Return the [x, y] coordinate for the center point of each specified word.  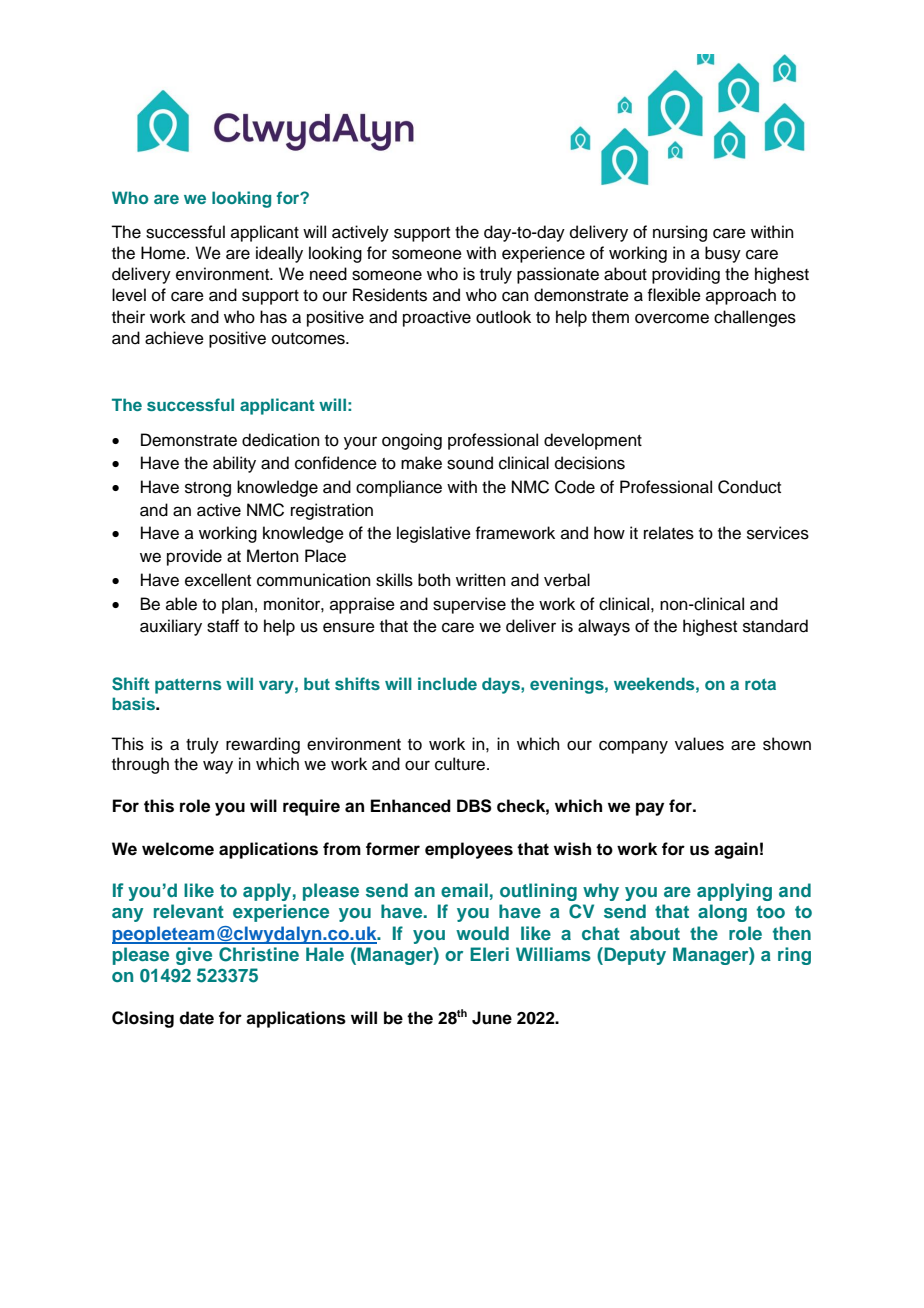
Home [164, 253]
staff [223, 626]
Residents [390, 295]
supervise [469, 605]
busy [723, 254]
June [492, 1018]
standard [775, 626]
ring [794, 956]
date [196, 1018]
